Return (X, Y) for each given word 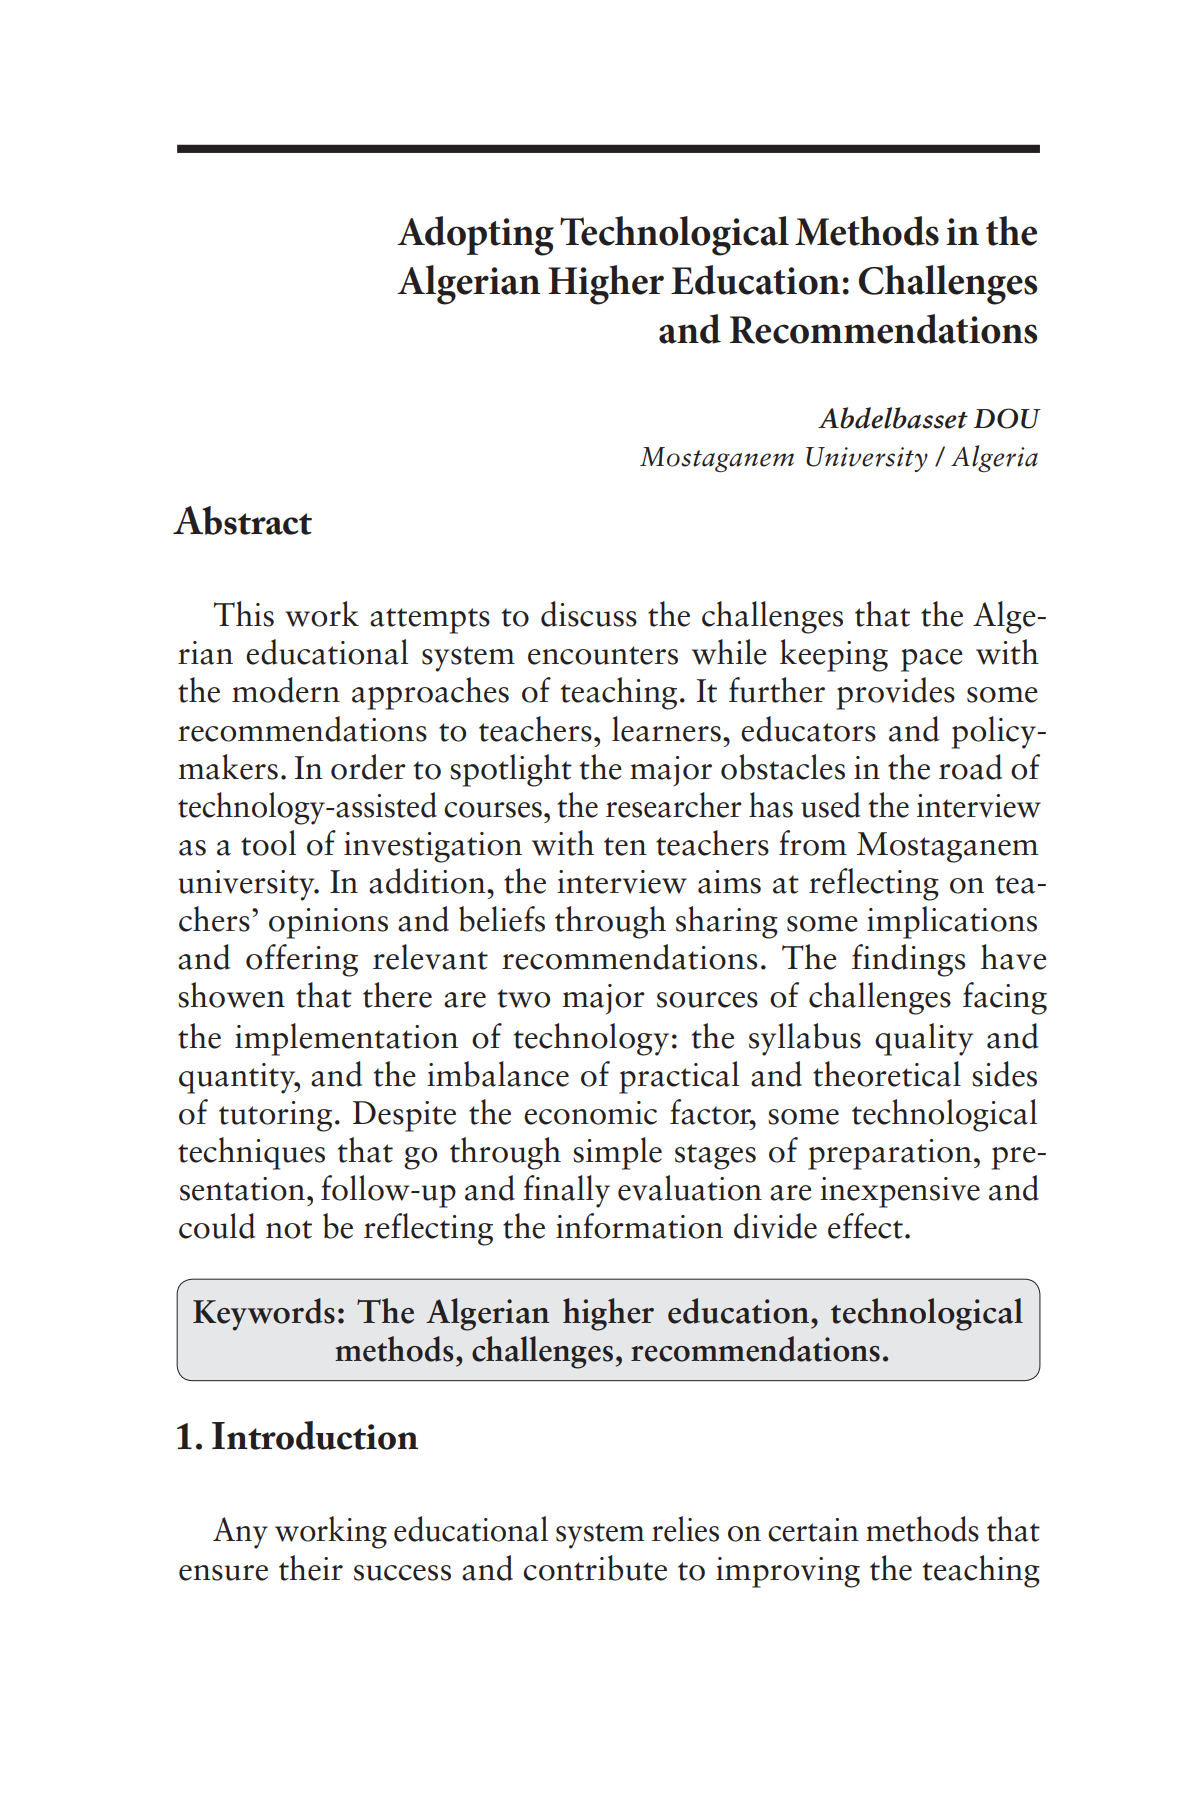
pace (932, 660)
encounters (603, 655)
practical (679, 1077)
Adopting (475, 236)
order (368, 767)
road (970, 767)
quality (924, 1039)
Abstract (242, 520)
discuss (589, 614)
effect (865, 1226)
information (639, 1226)
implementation (346, 1039)
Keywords (264, 1314)
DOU (1007, 418)
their (311, 1568)
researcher (674, 805)
